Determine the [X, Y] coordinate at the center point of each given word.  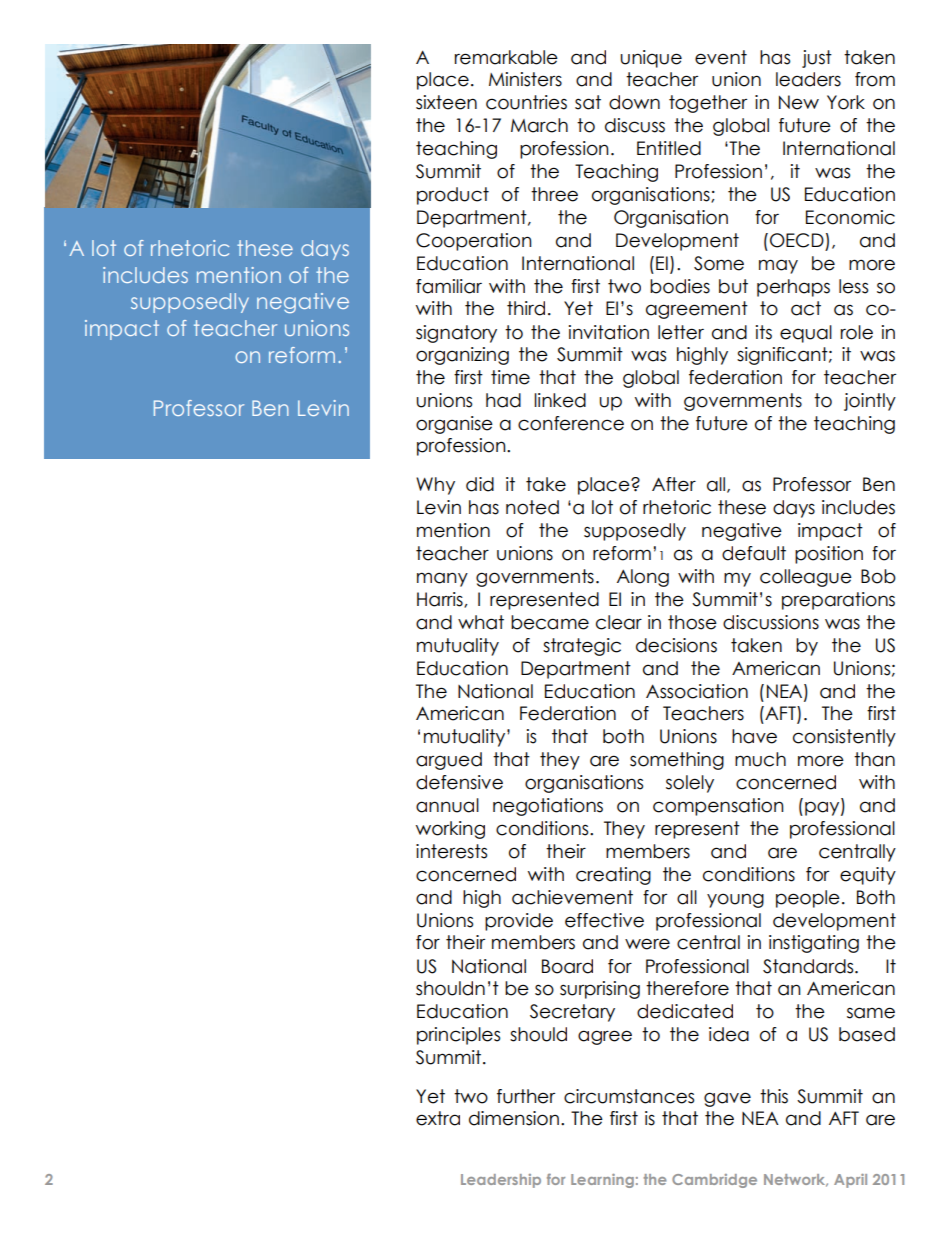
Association [697, 691]
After [674, 484]
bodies [680, 286]
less [853, 286]
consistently [844, 738]
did [480, 484]
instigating [814, 944]
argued [449, 761]
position [829, 555]
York [846, 102]
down [634, 102]
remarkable [506, 57]
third [526, 308]
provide [519, 922]
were [647, 944]
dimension [514, 1118]
